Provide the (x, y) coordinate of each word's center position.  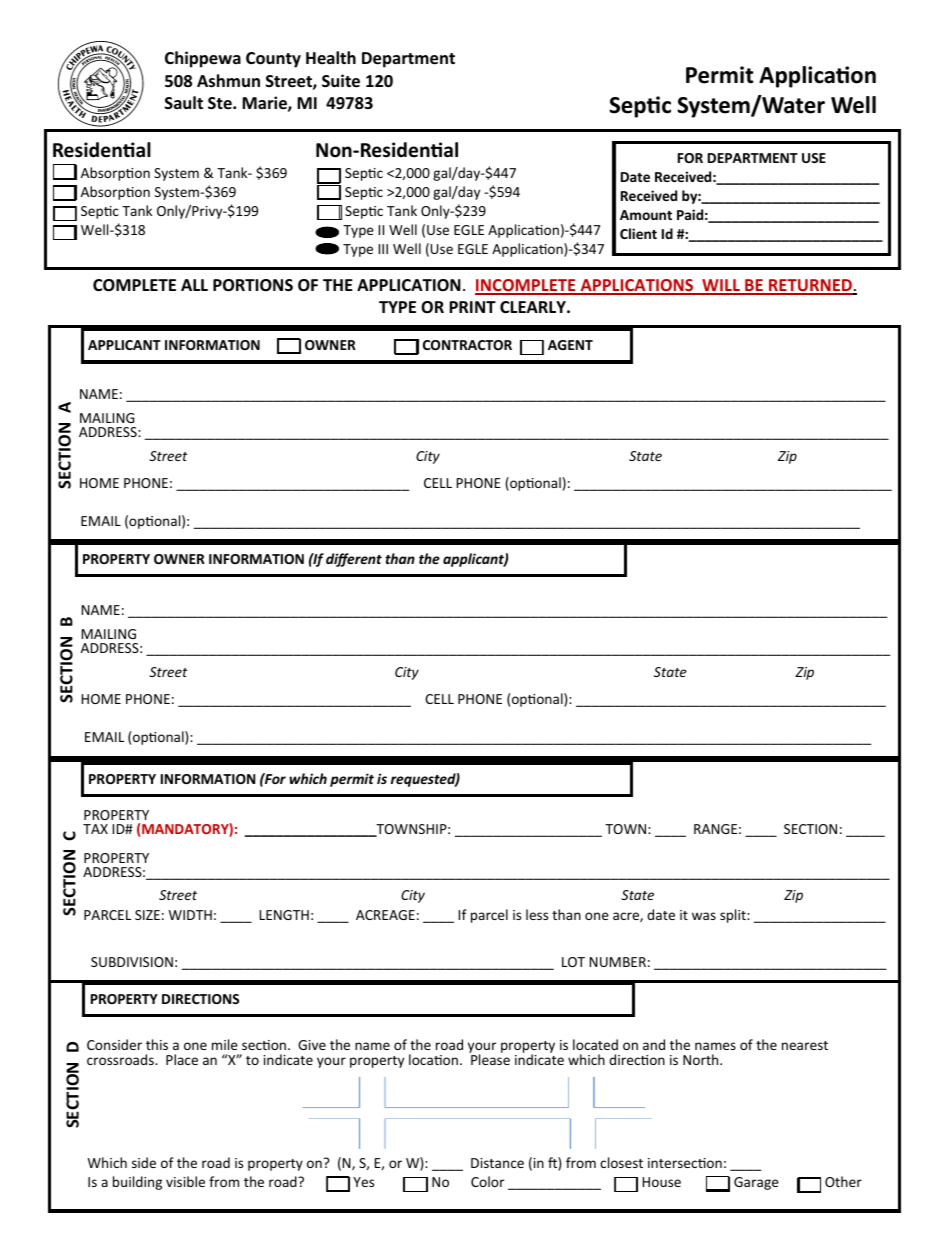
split (734, 916)
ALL (194, 285)
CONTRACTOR (467, 345)
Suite (341, 81)
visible (185, 1181)
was (704, 916)
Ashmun (228, 81)
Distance (497, 1163)
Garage (756, 1183)
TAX (95, 829)
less (537, 914)
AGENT (570, 345)
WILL (721, 286)
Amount (646, 215)
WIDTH (190, 915)
